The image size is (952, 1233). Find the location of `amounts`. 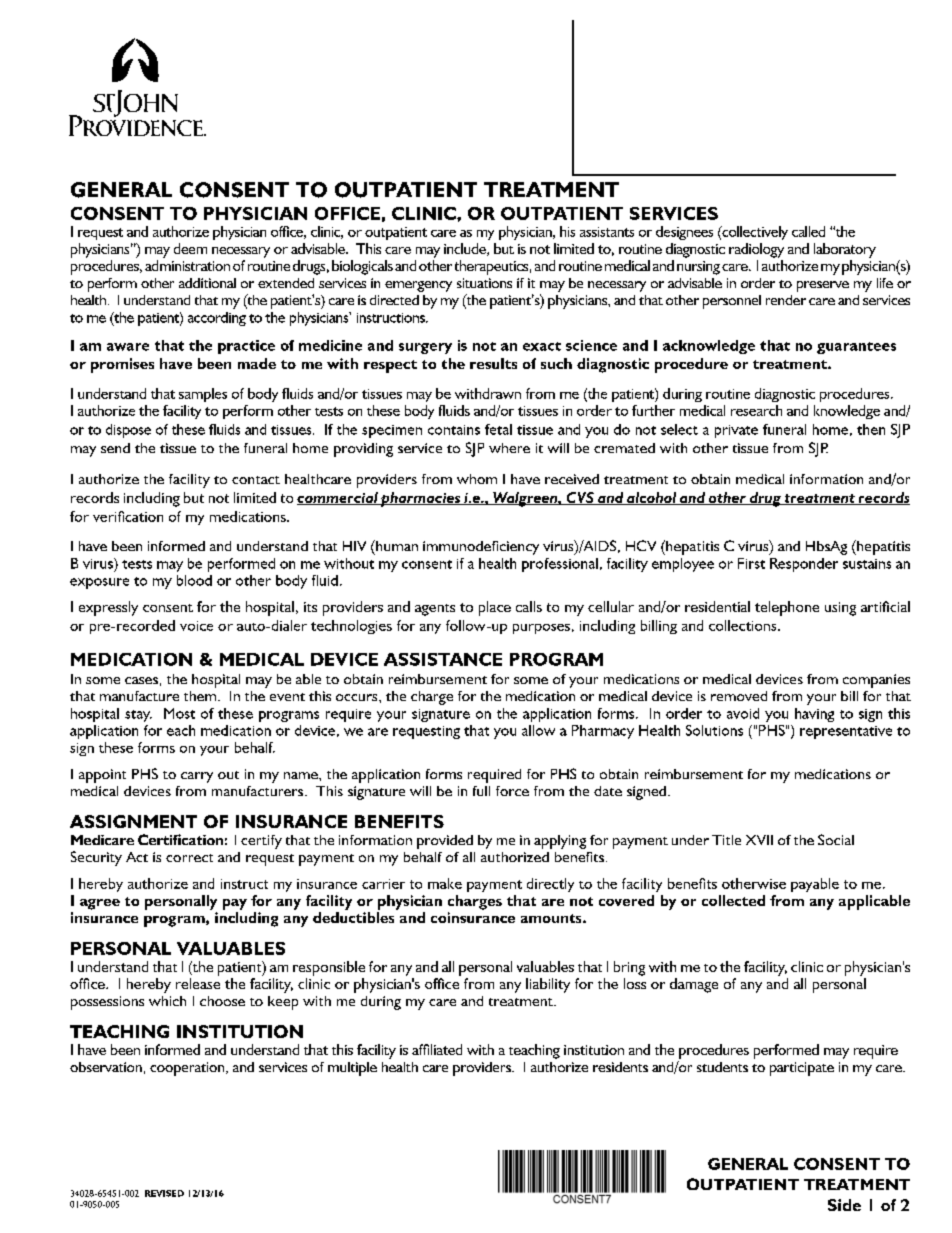

amounts is located at coordinates (552, 918).
